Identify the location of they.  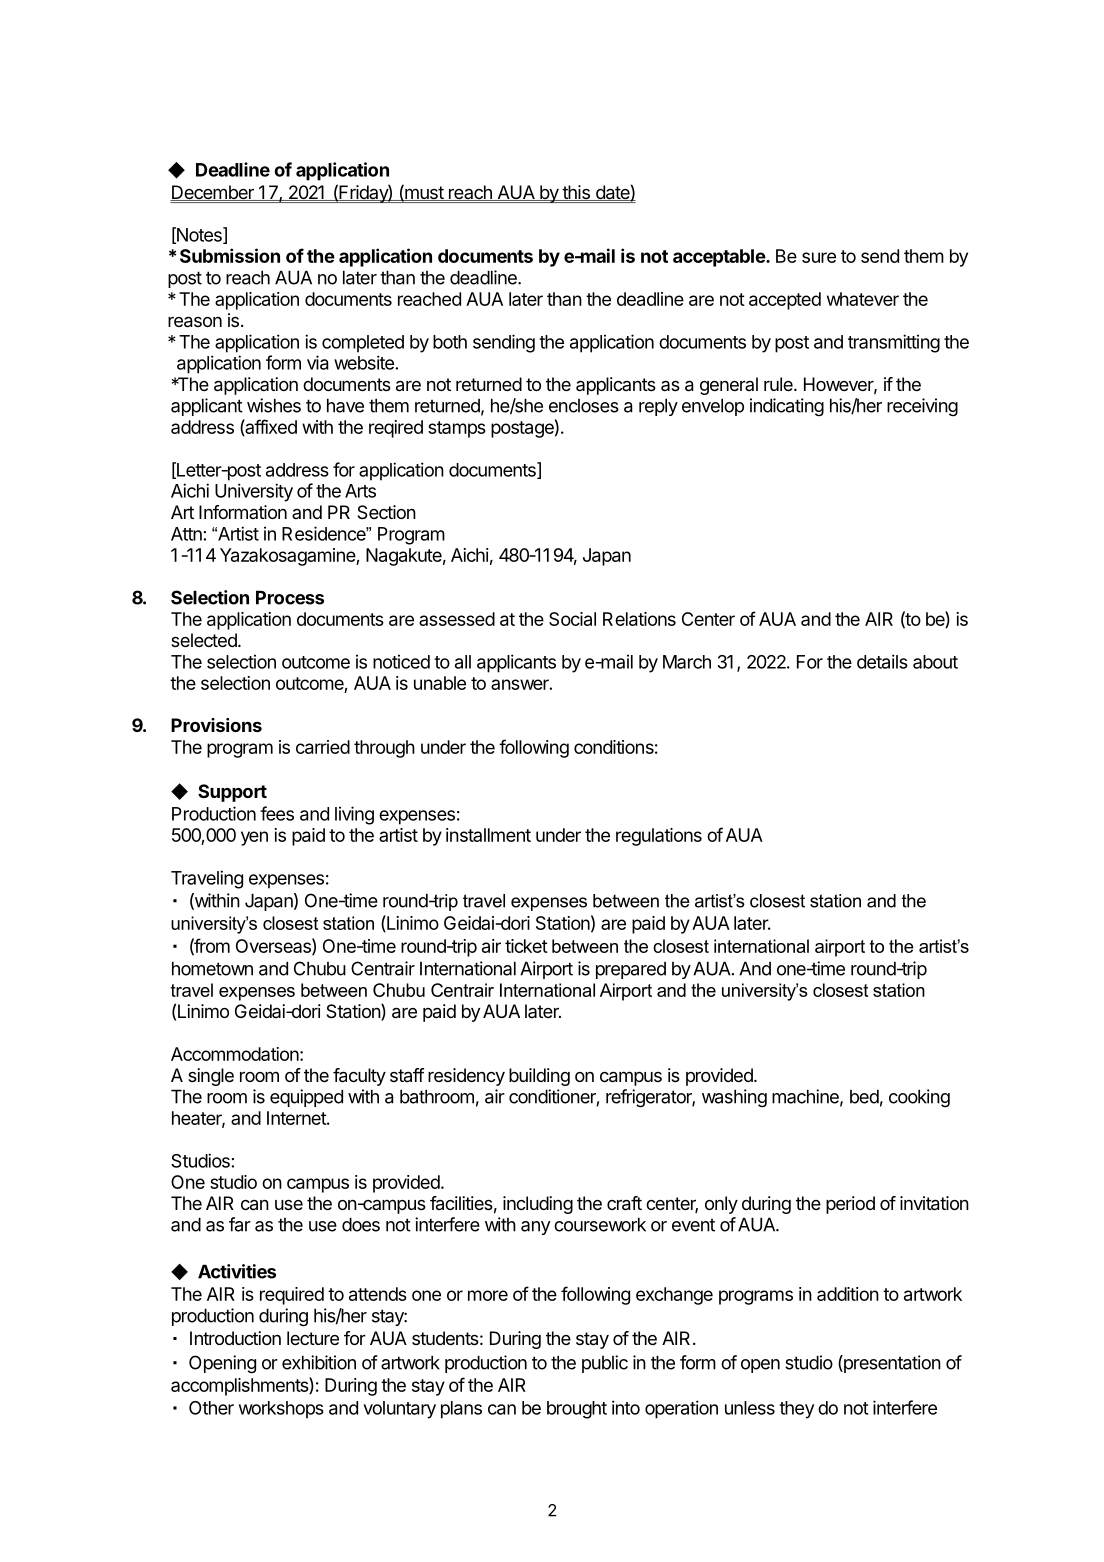
(796, 1410).
